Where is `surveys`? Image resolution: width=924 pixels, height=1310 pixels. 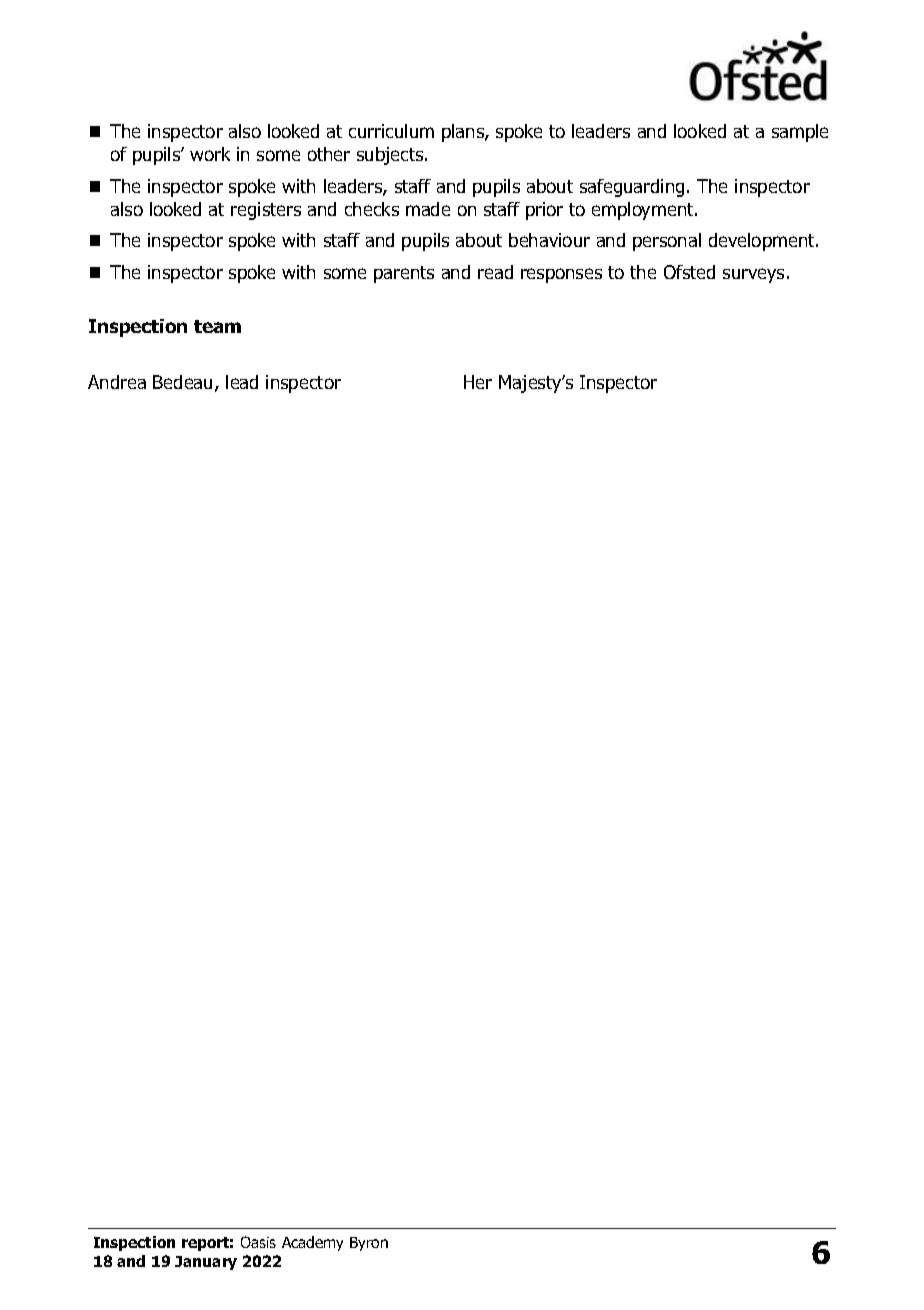
surveys is located at coordinates (753, 275).
